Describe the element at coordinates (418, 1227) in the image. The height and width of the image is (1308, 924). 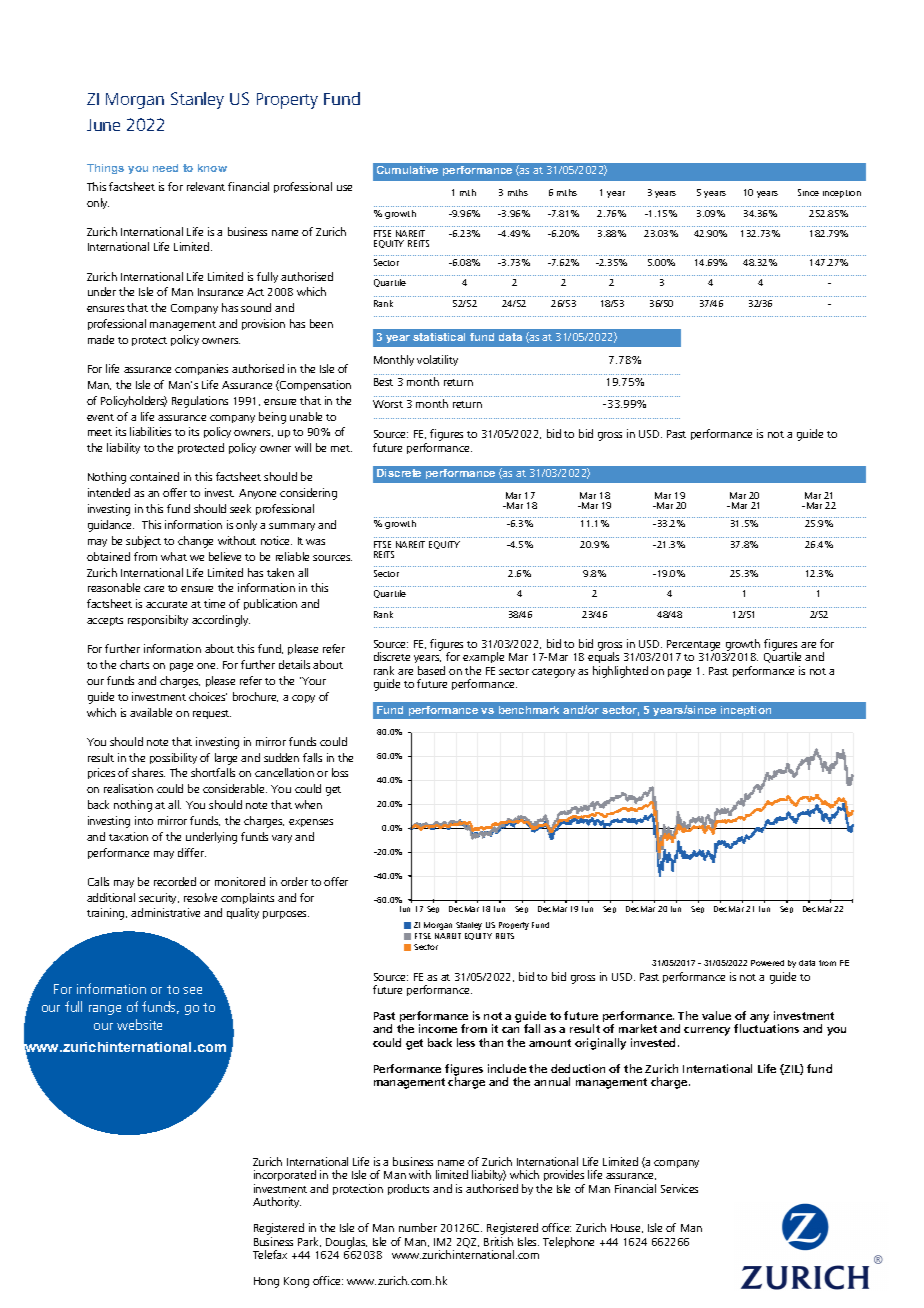
I see `number` at that location.
